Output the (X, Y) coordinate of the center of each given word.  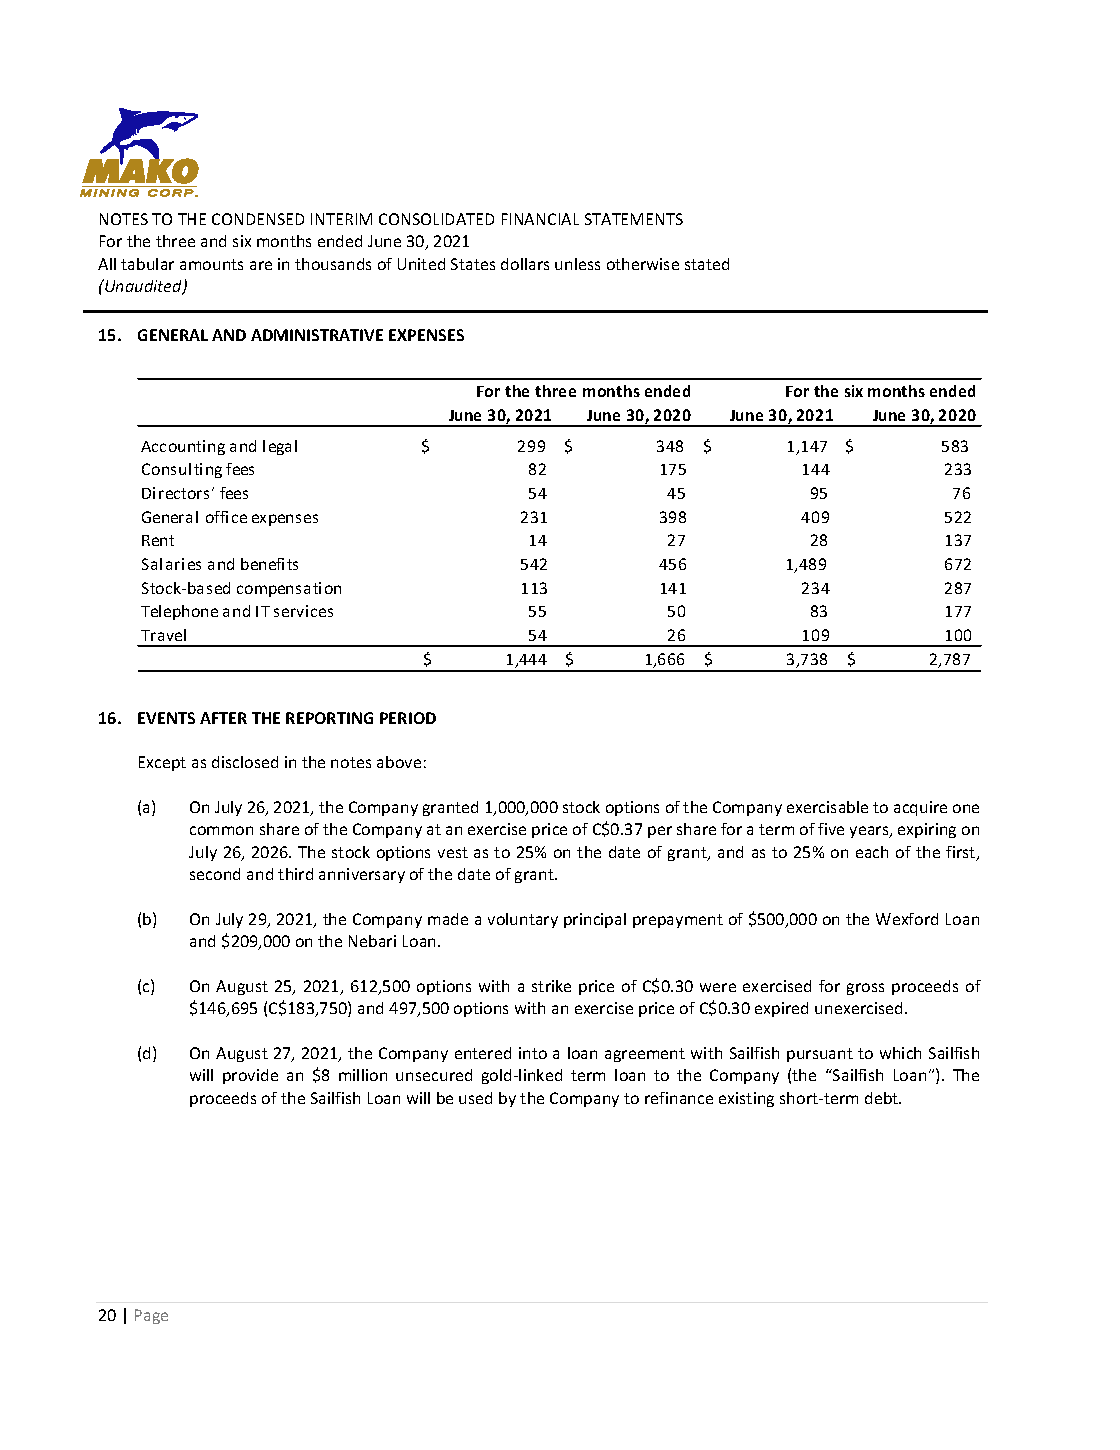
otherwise (643, 264)
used (475, 1098)
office (226, 517)
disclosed (245, 762)
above (399, 762)
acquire (920, 808)
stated (707, 264)
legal (280, 447)
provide (250, 1076)
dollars (525, 264)
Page (151, 1316)
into (533, 1053)
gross (865, 989)
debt (883, 1098)
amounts (211, 264)
